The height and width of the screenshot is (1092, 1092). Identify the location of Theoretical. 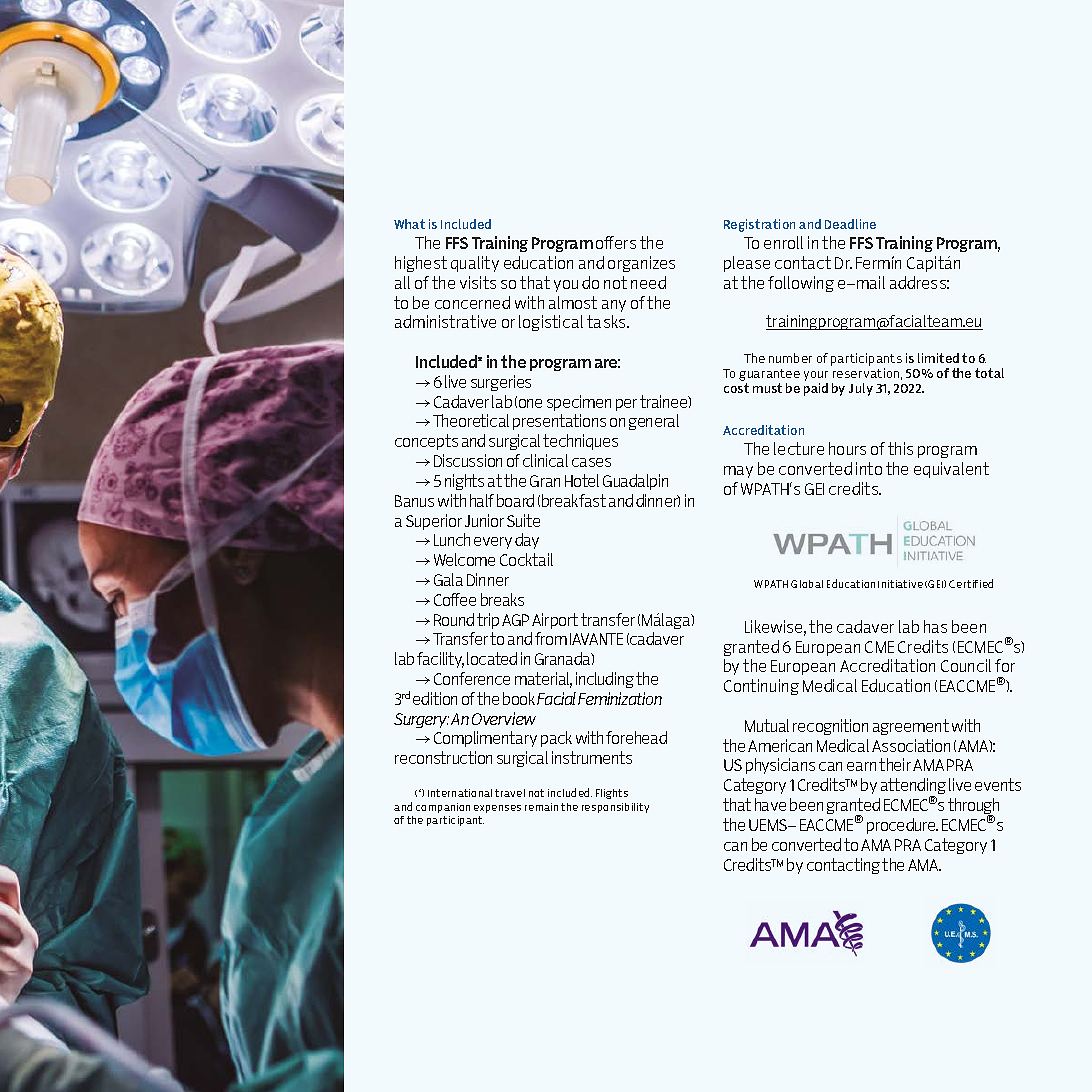
(471, 420).
